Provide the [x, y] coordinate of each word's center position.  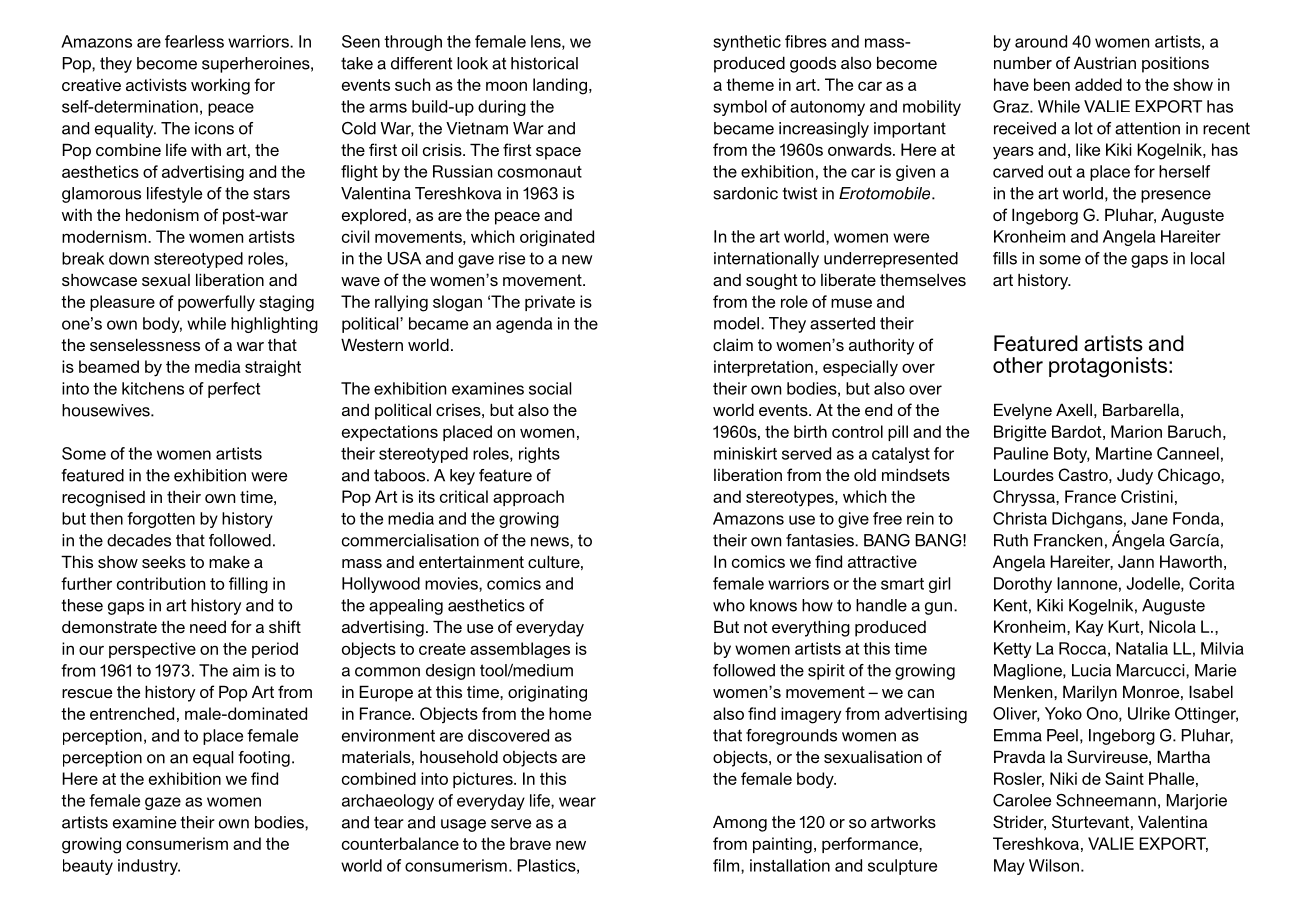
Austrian [1105, 62]
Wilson [1054, 865]
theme [750, 84]
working [220, 86]
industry [149, 867]
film [727, 866]
